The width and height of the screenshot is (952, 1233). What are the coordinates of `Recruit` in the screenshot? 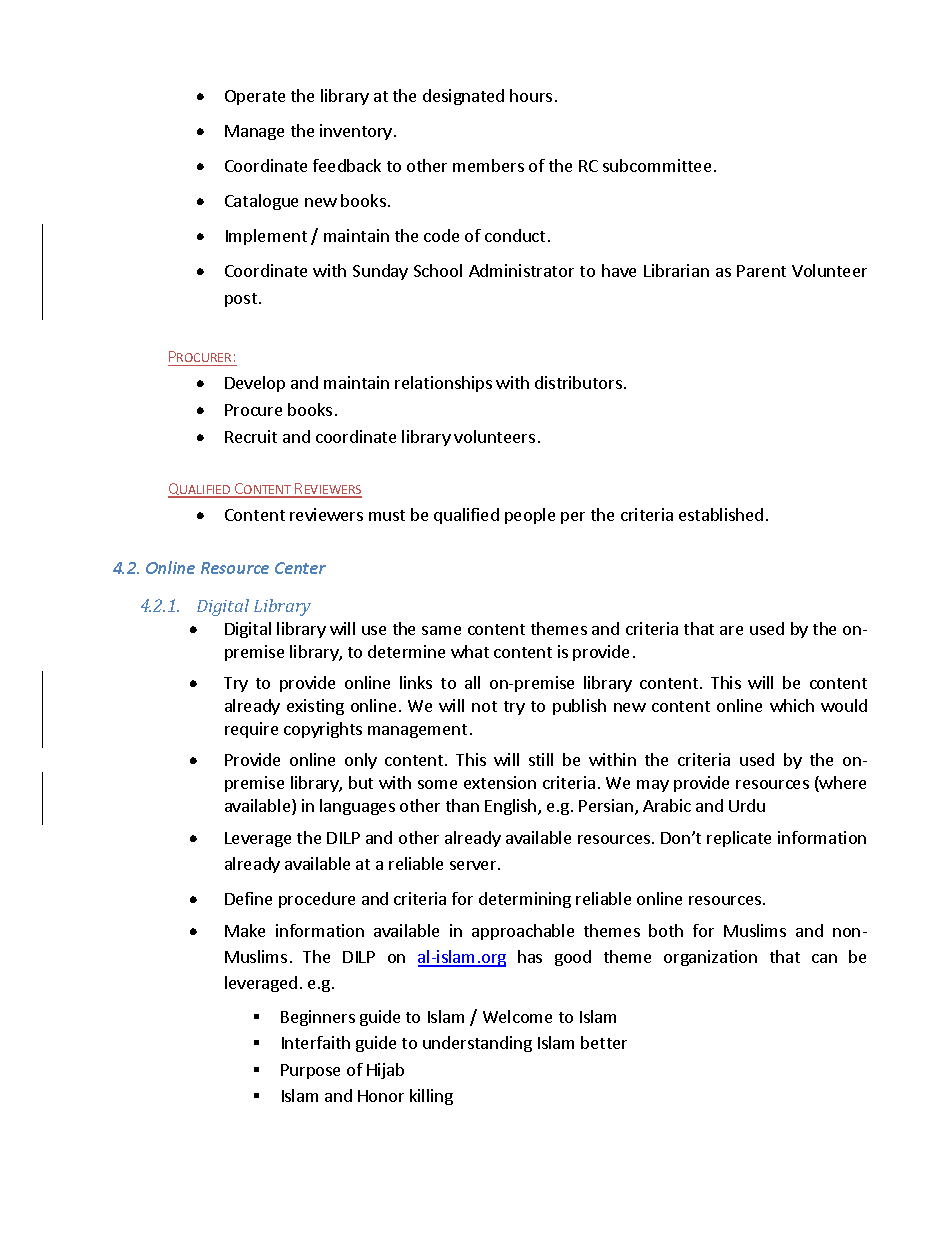 It's located at (251, 436).
